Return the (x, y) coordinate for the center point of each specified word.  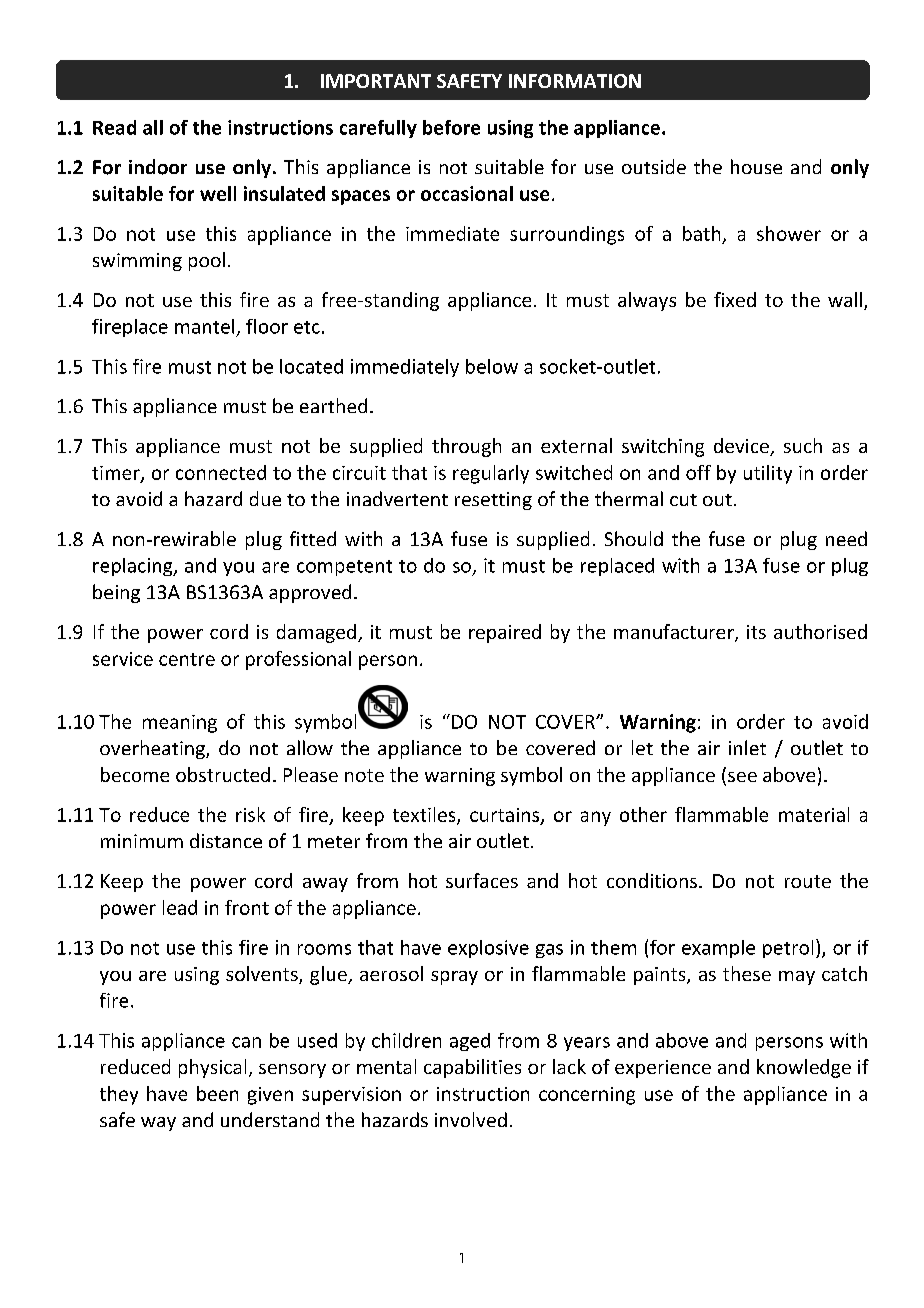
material (814, 814)
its (756, 632)
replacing (134, 567)
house (756, 166)
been (217, 1093)
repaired (505, 633)
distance (226, 840)
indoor (158, 167)
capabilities (472, 1068)
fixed (735, 299)
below (492, 366)
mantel (204, 326)
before (451, 127)
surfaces (482, 880)
